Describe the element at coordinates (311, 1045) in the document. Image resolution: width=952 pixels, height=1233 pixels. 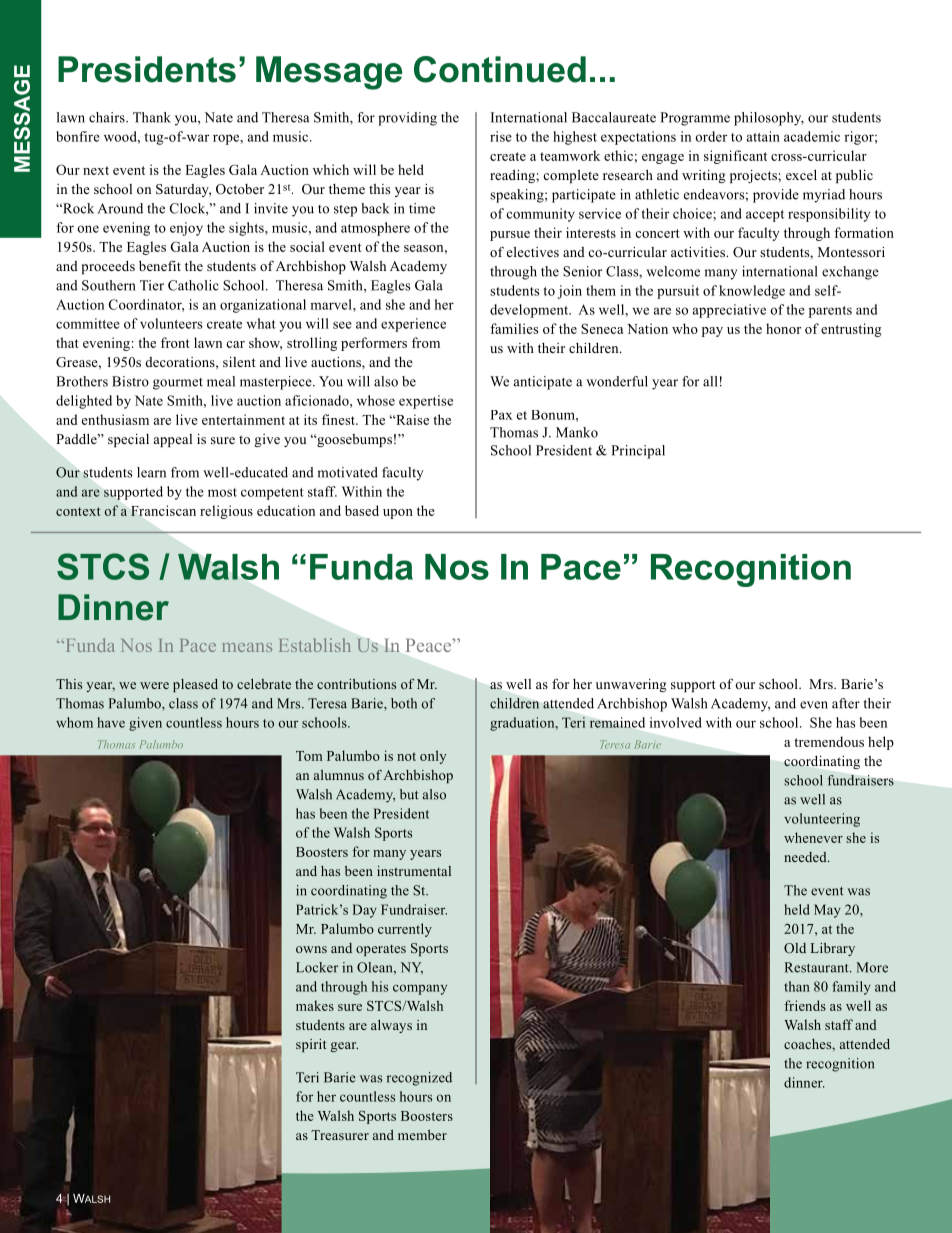
I see `spirit` at that location.
